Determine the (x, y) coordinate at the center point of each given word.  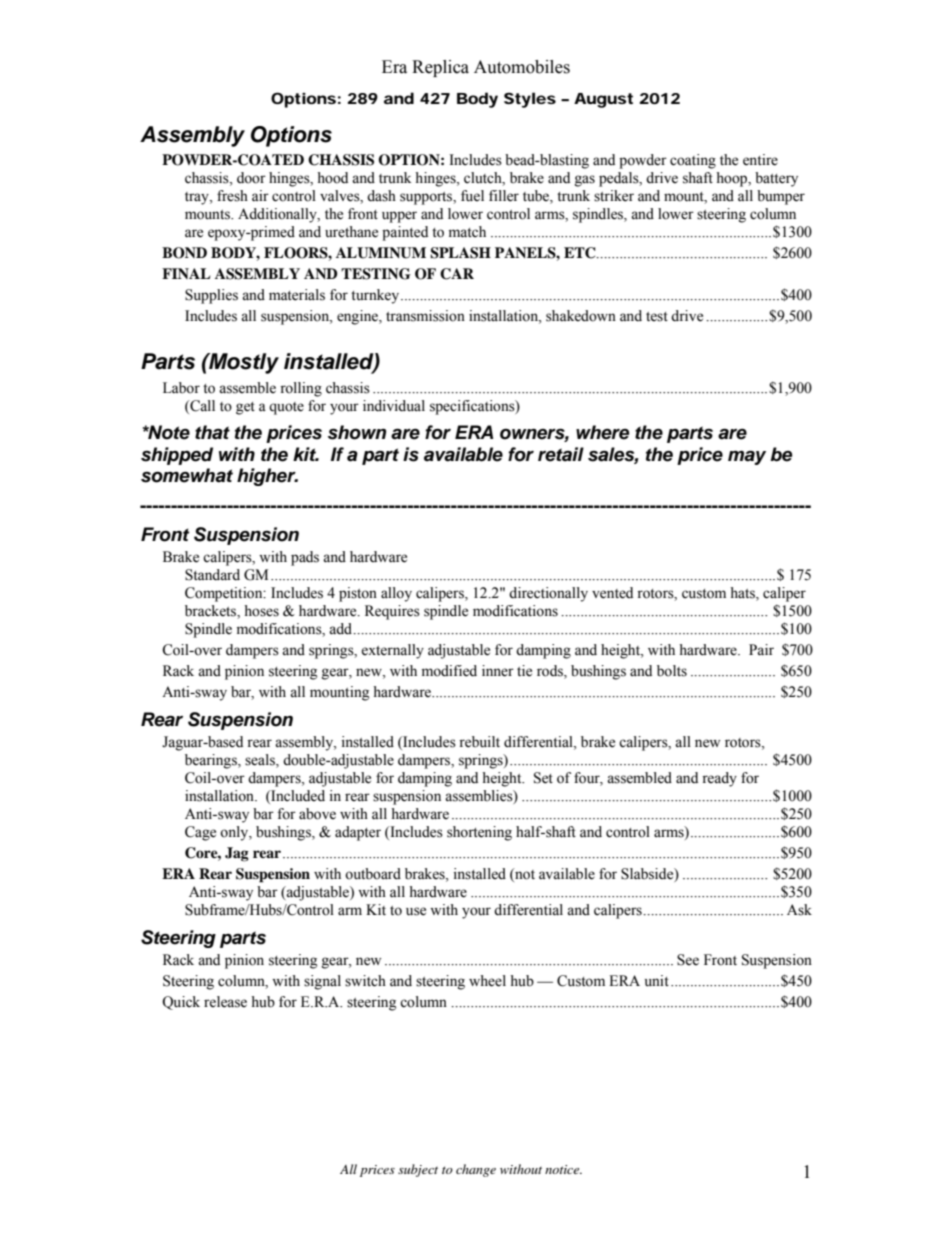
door (251, 178)
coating (693, 161)
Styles (530, 100)
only (235, 833)
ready (719, 779)
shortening (479, 833)
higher (267, 477)
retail (561, 454)
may (747, 457)
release (225, 1002)
